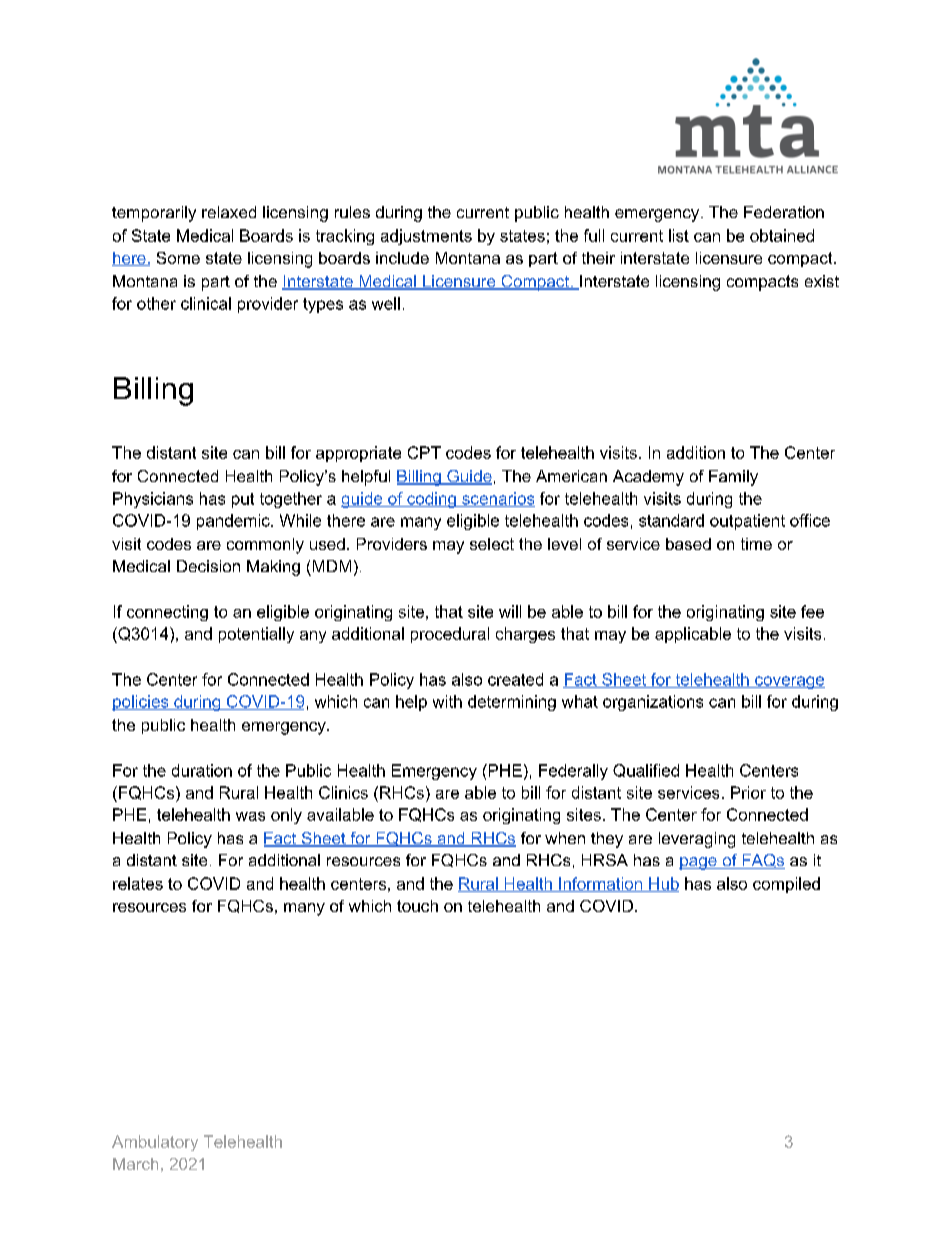 Image resolution: width=952 pixels, height=1233 pixels. I want to click on Family, so click(733, 478).
